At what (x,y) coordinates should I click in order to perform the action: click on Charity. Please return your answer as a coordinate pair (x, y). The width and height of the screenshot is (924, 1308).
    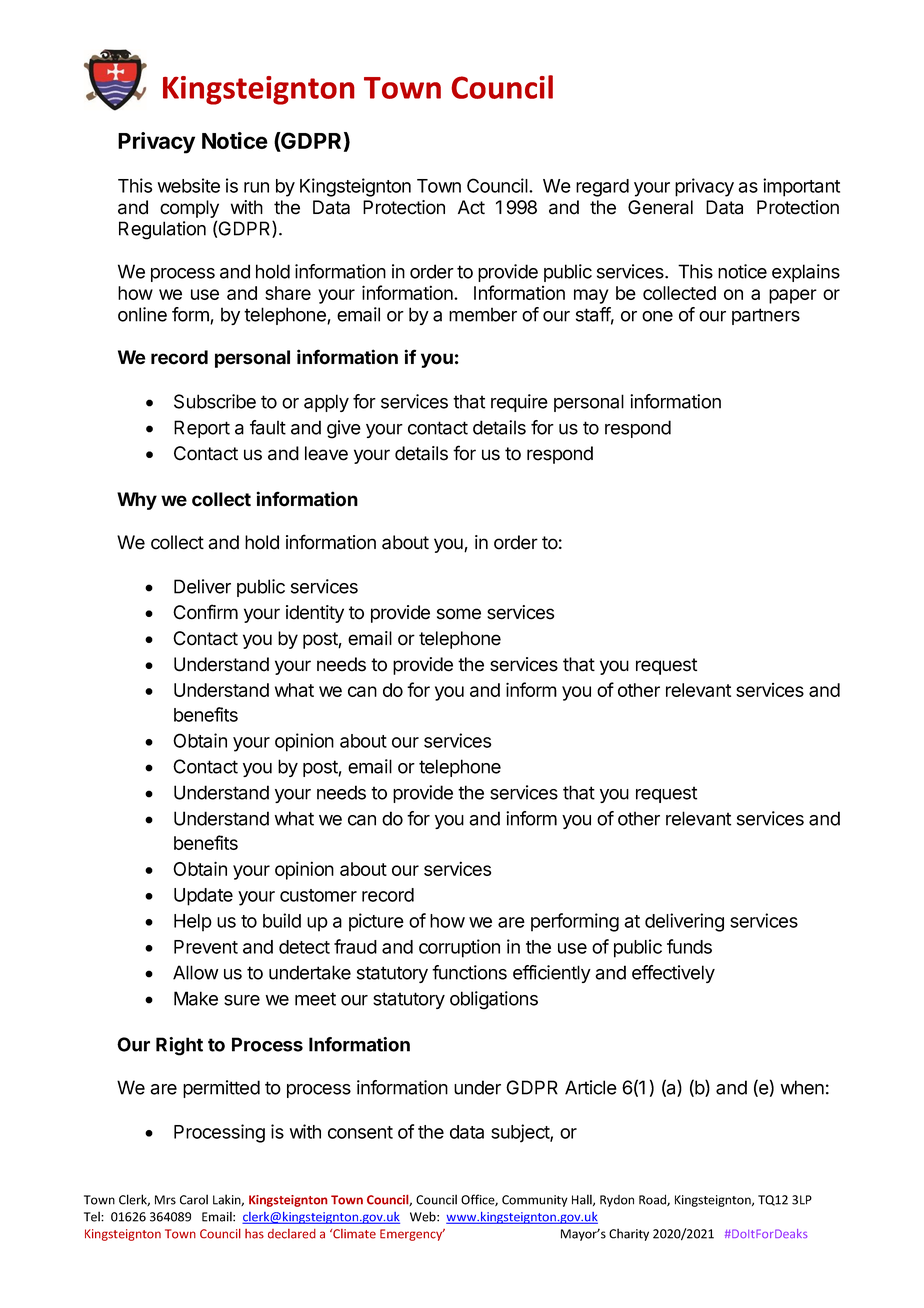
    Looking at the image, I should click on (629, 1234).
